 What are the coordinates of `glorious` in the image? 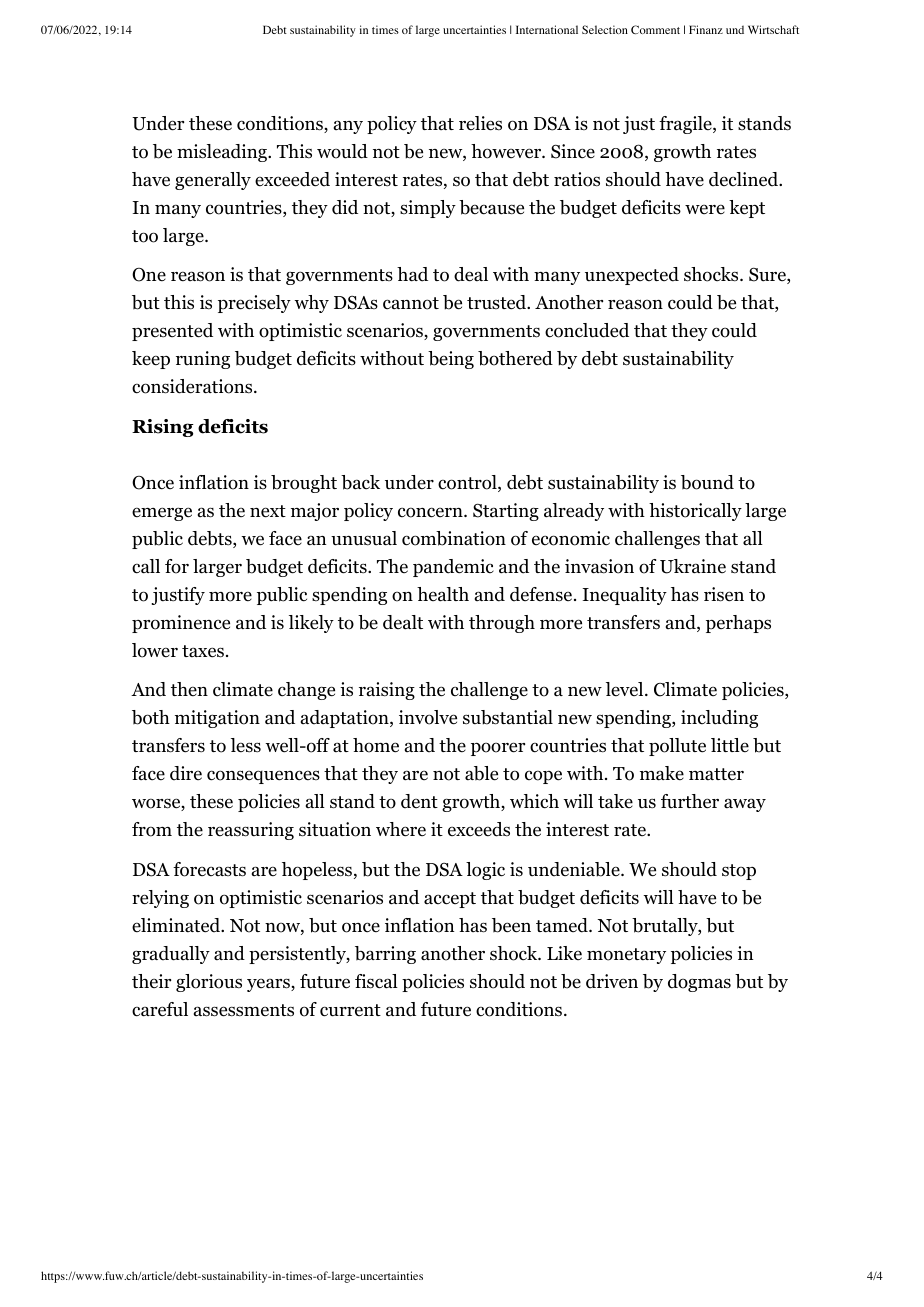 It's located at (209, 983).
